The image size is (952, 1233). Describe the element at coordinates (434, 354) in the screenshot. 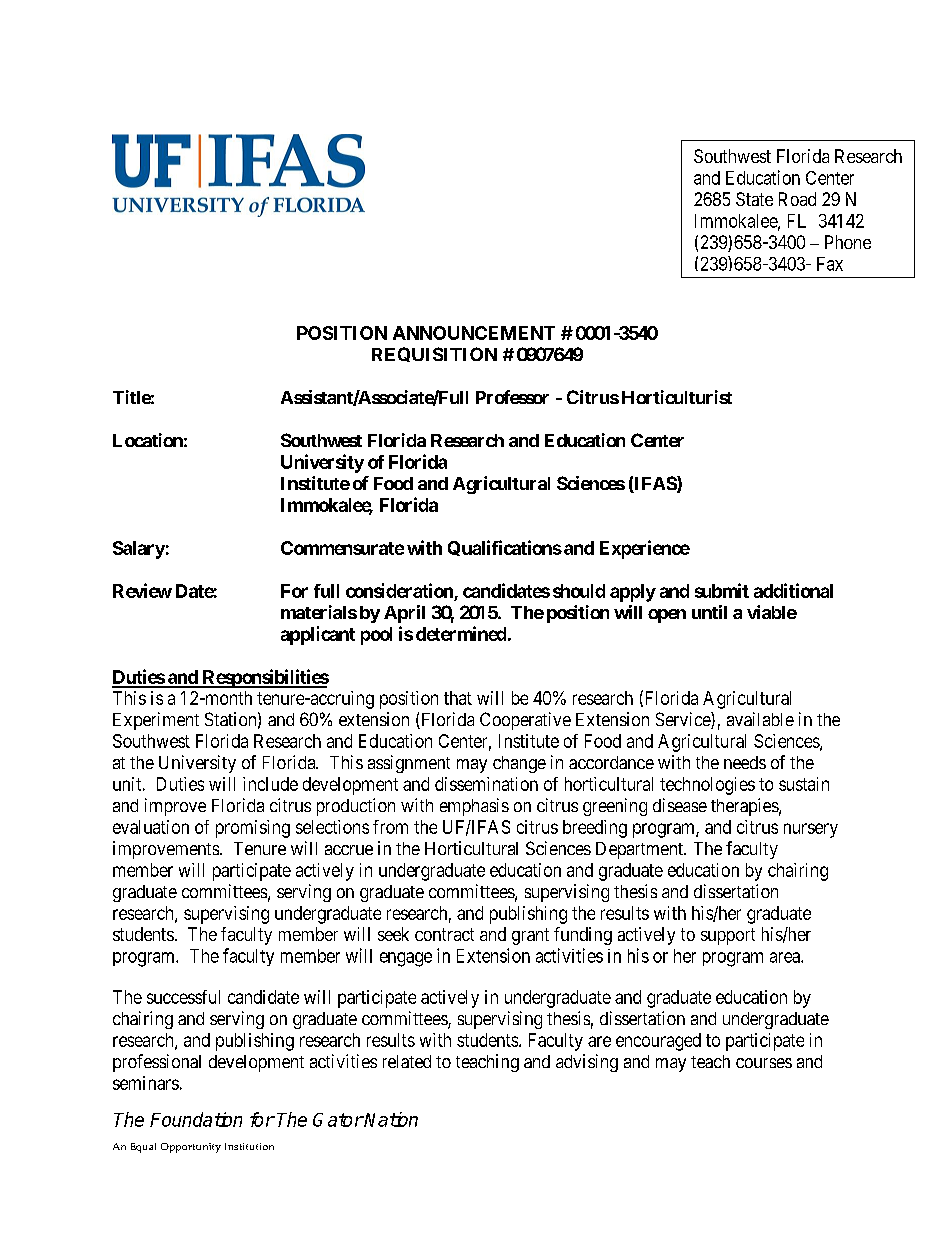

I see `REQUISITION` at that location.
